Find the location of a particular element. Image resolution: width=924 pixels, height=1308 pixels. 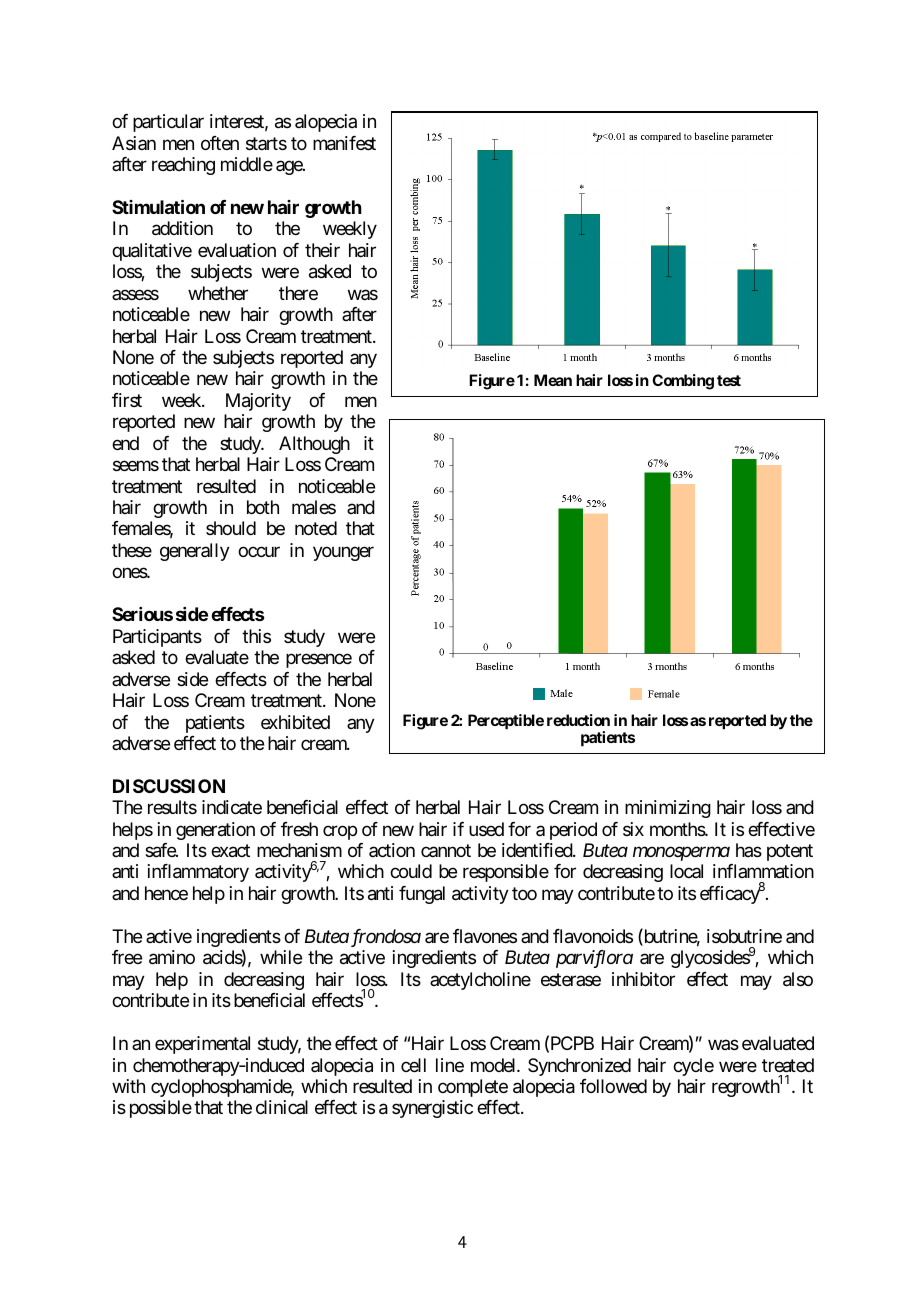

often is located at coordinates (220, 143).
